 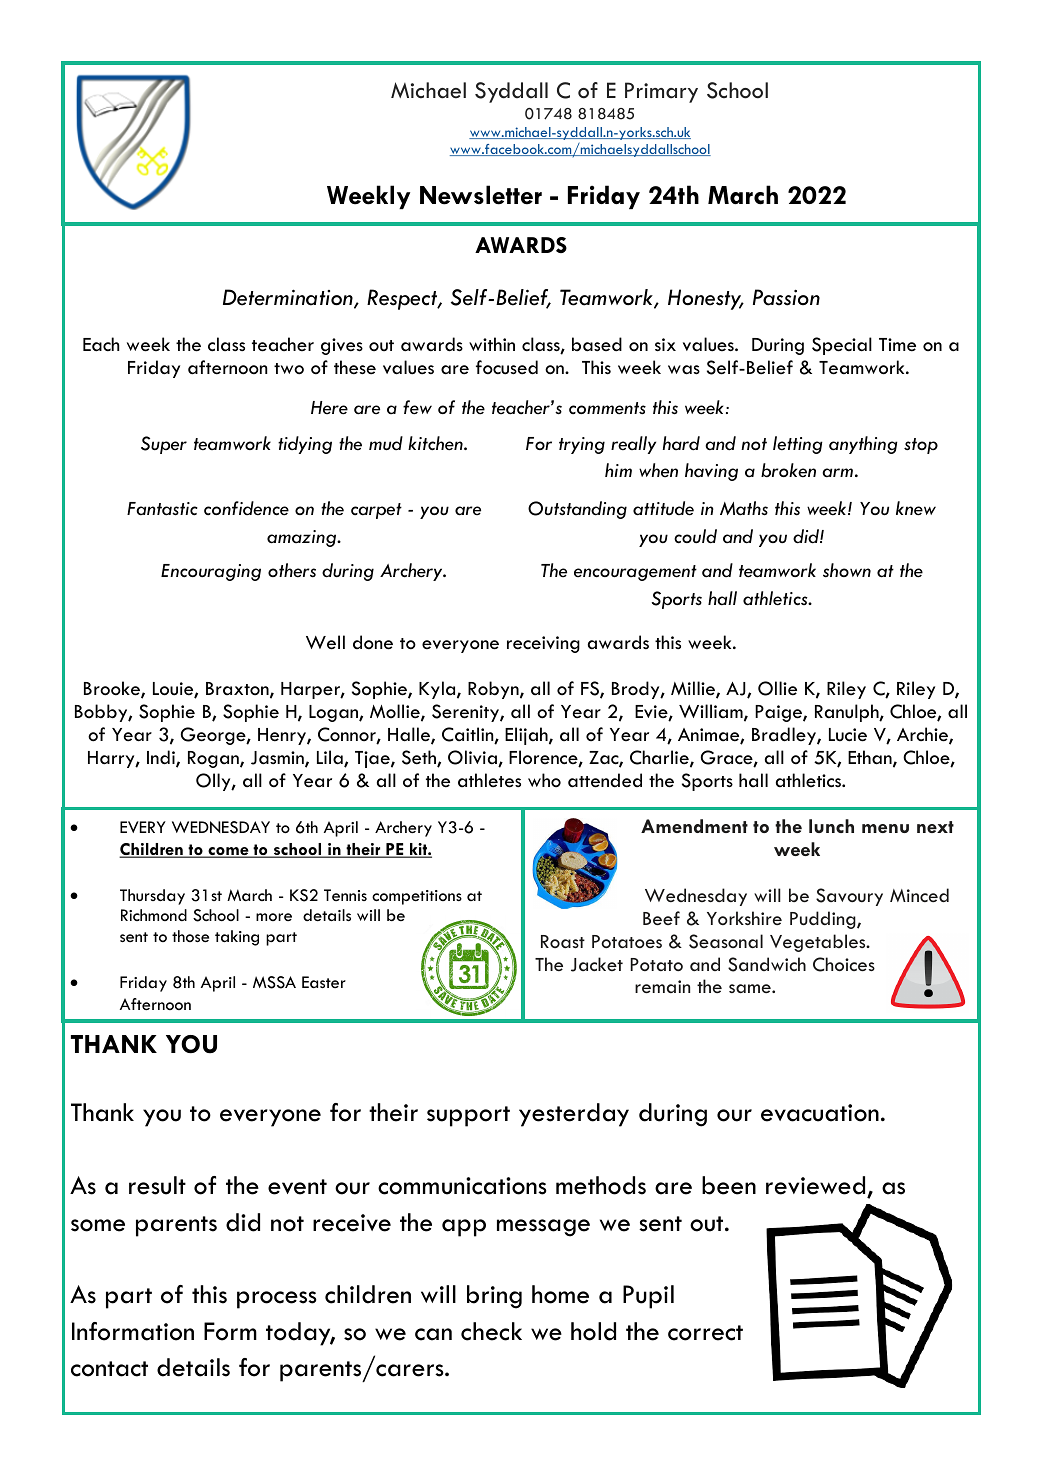 I want to click on Roast, so click(x=563, y=941).
